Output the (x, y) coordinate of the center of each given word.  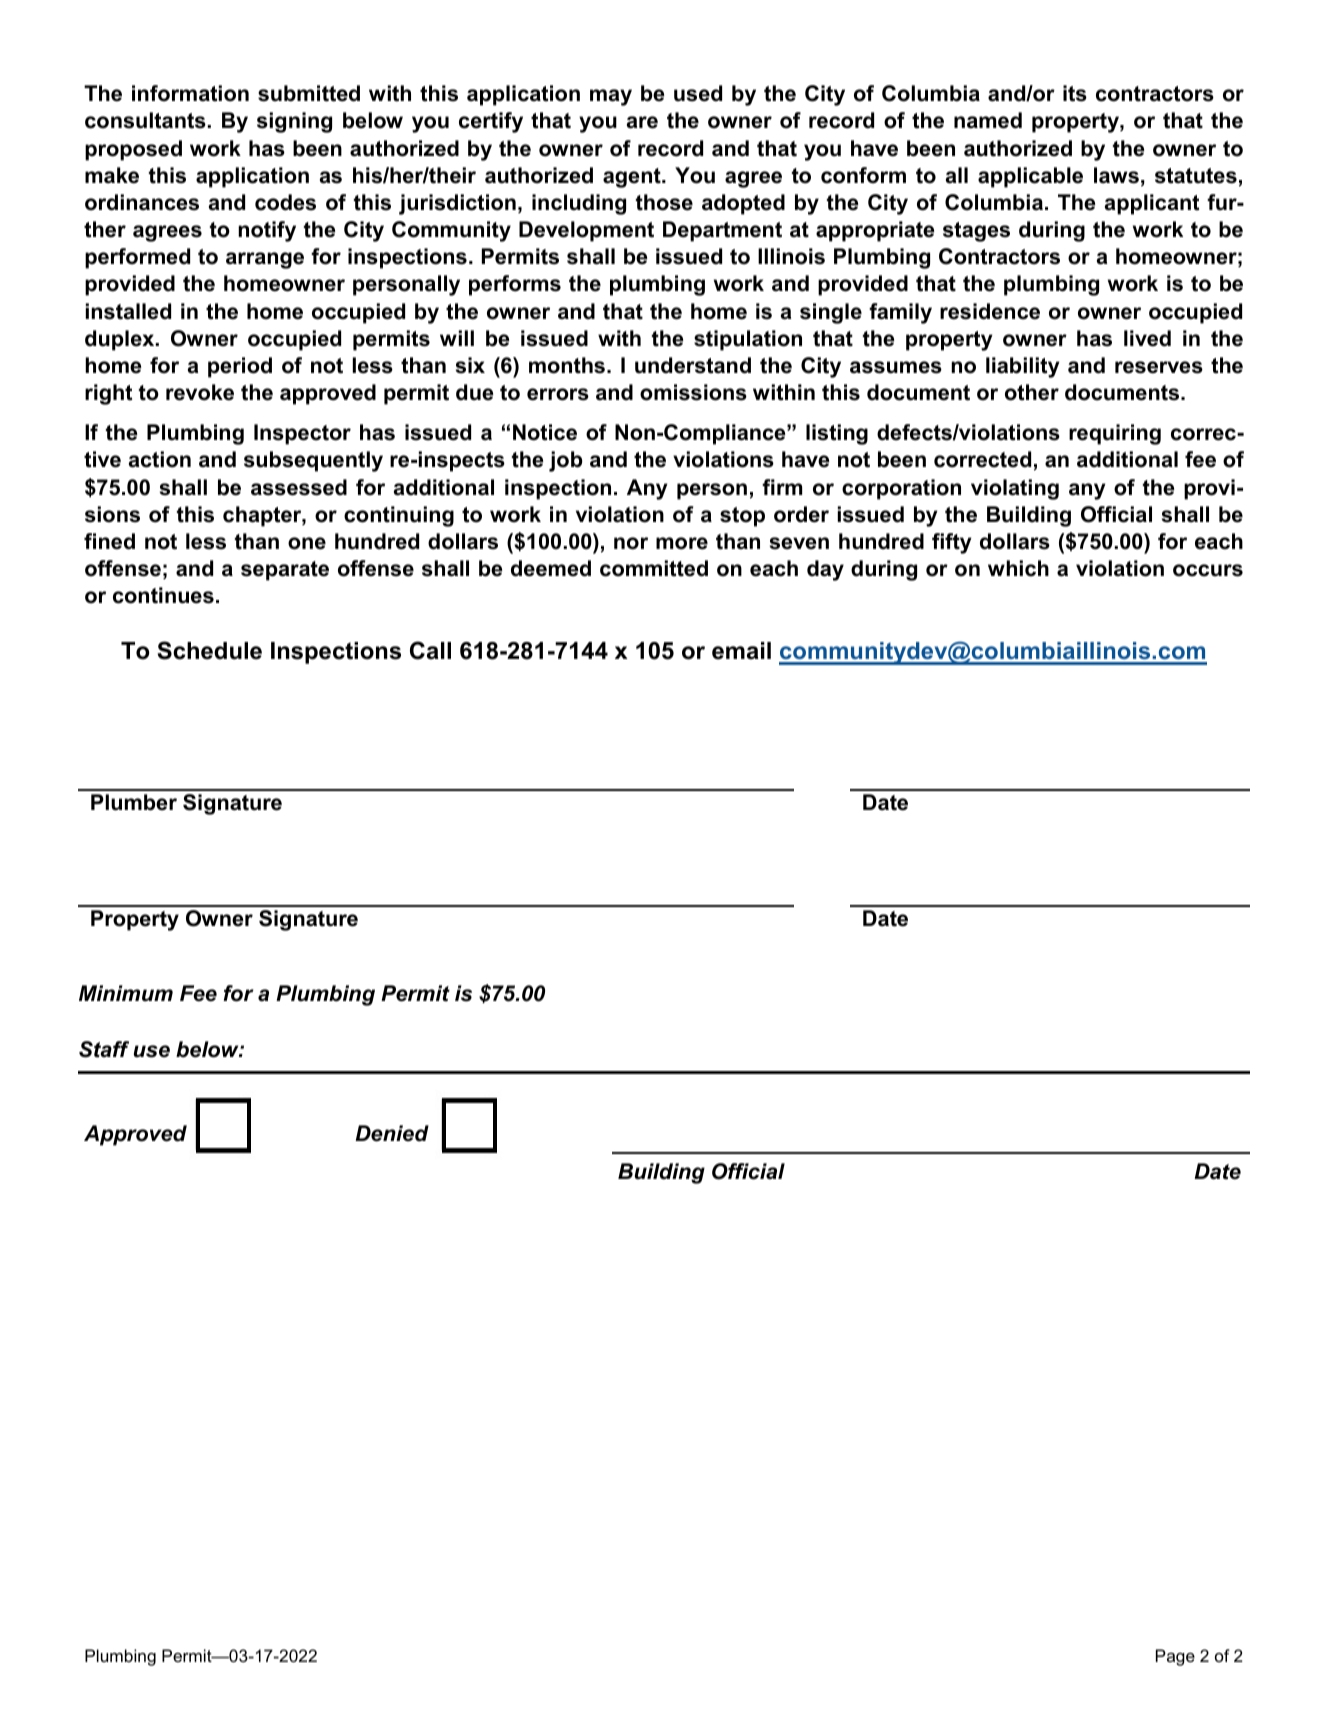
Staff (104, 1049)
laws (1116, 175)
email (741, 651)
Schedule (210, 650)
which (1018, 568)
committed (654, 568)
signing (294, 122)
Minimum (126, 993)
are (642, 122)
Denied (392, 1133)
